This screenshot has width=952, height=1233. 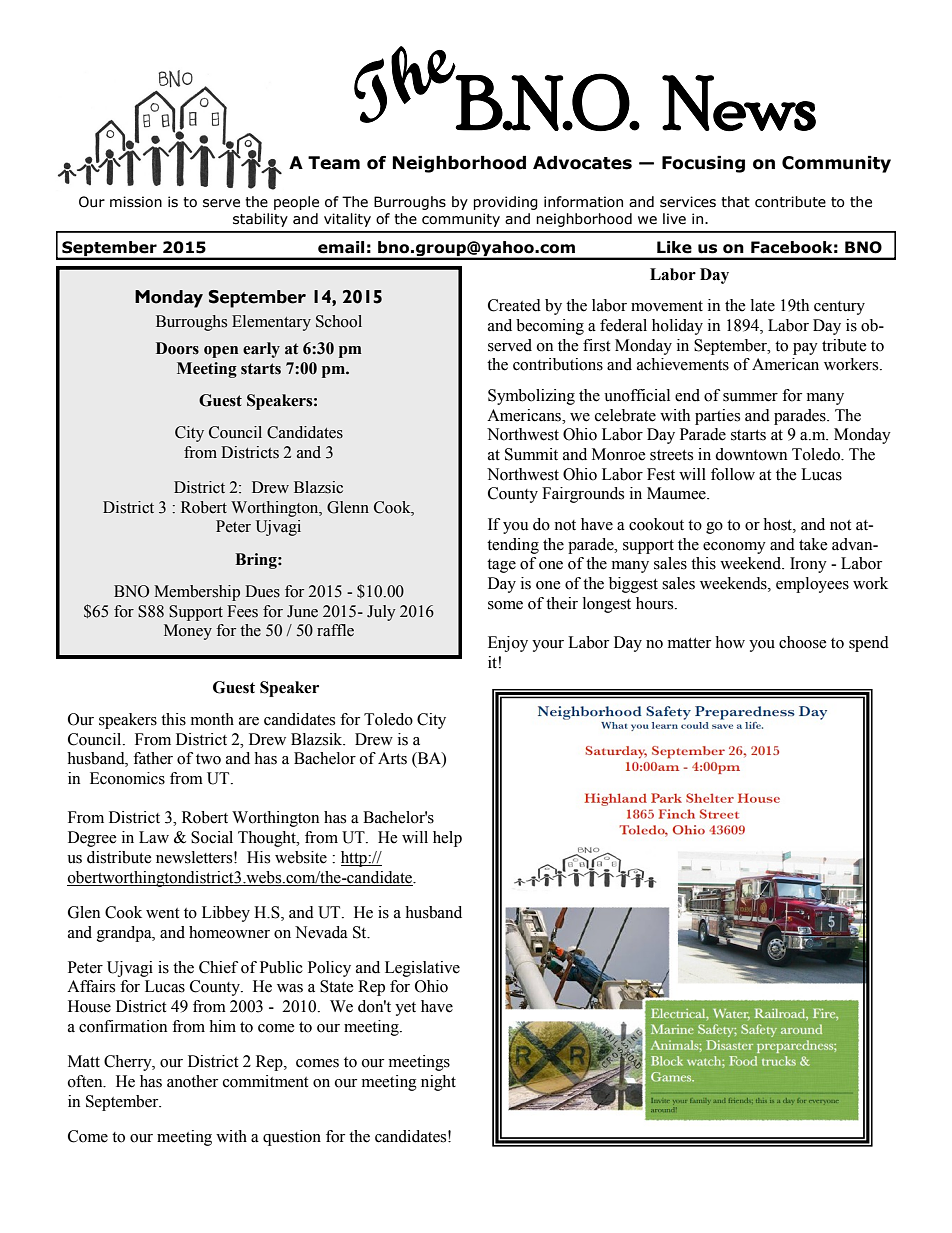 I want to click on Enjoy, so click(x=508, y=644).
